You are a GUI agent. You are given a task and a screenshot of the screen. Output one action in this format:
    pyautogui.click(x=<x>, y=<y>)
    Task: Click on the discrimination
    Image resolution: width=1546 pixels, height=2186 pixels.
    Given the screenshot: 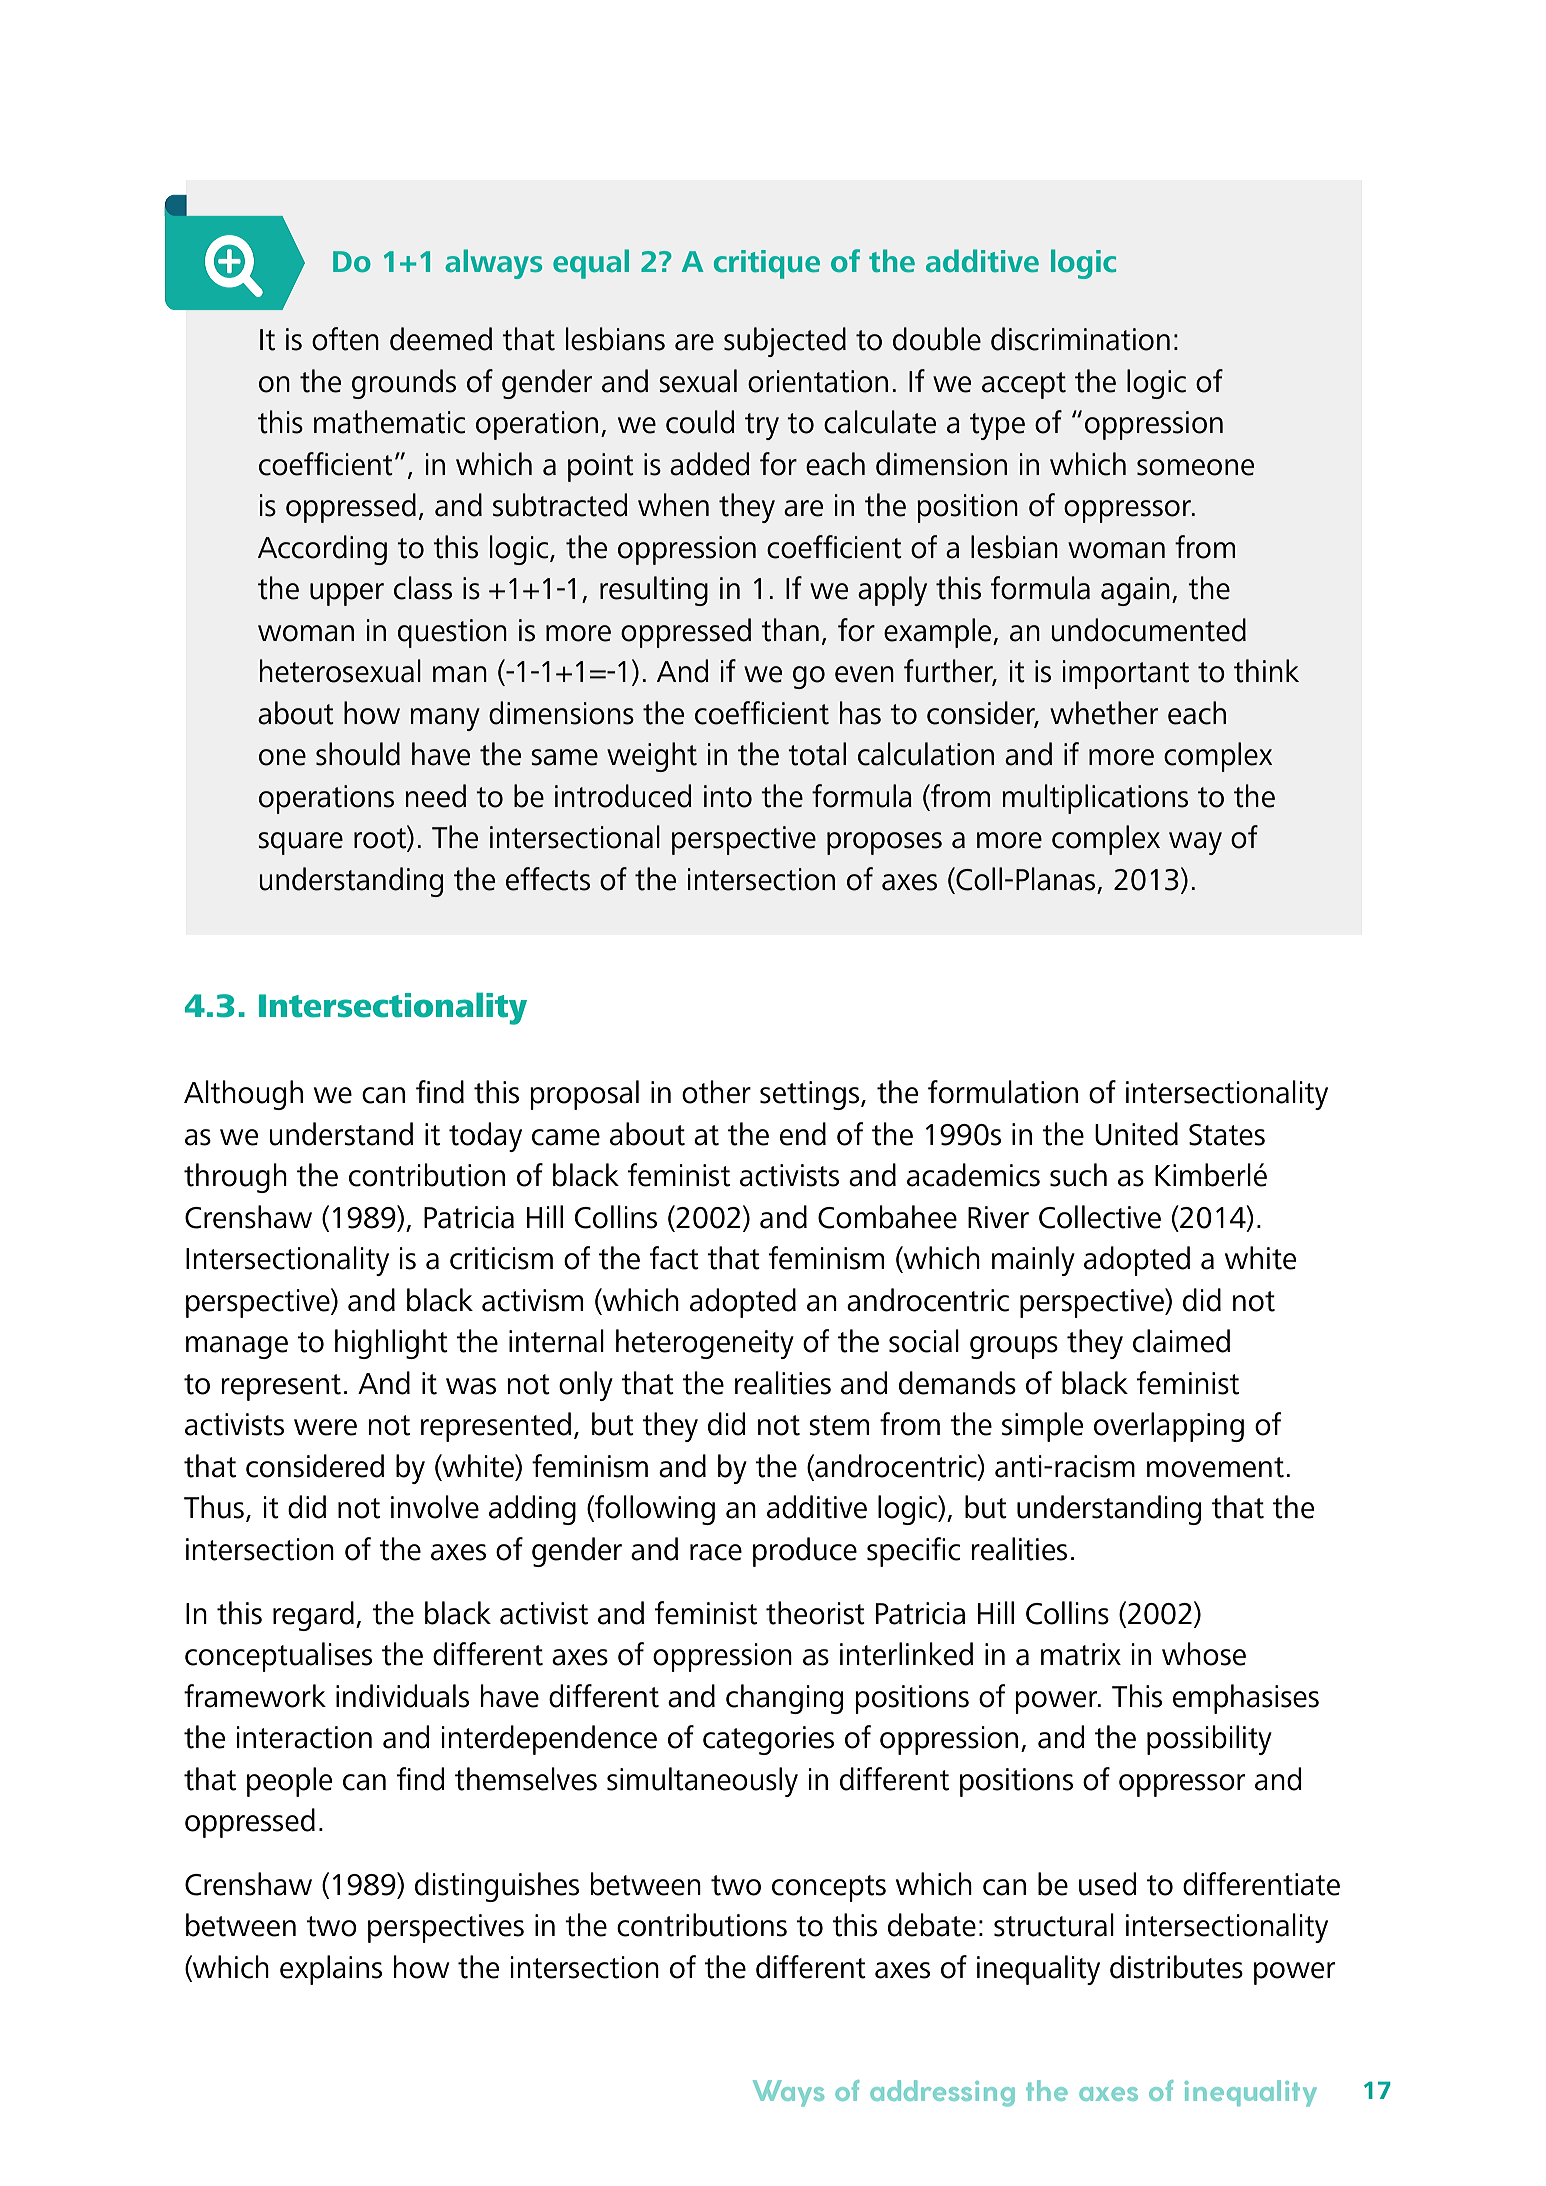 What is the action you would take?
    pyautogui.click(x=1080, y=339)
